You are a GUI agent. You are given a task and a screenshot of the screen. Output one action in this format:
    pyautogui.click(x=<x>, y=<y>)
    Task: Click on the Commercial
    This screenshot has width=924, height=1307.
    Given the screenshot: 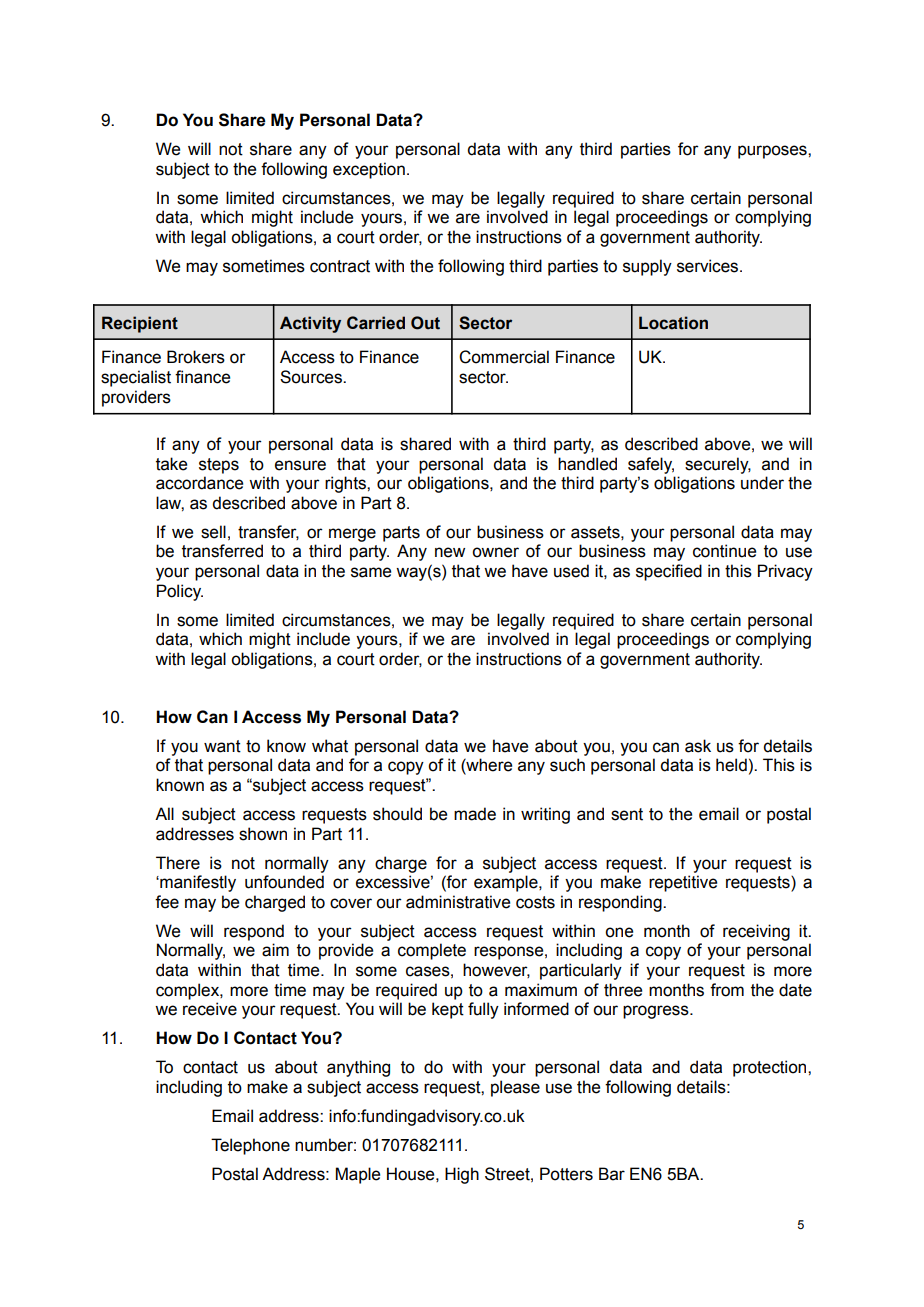 What is the action you would take?
    pyautogui.click(x=504, y=357)
